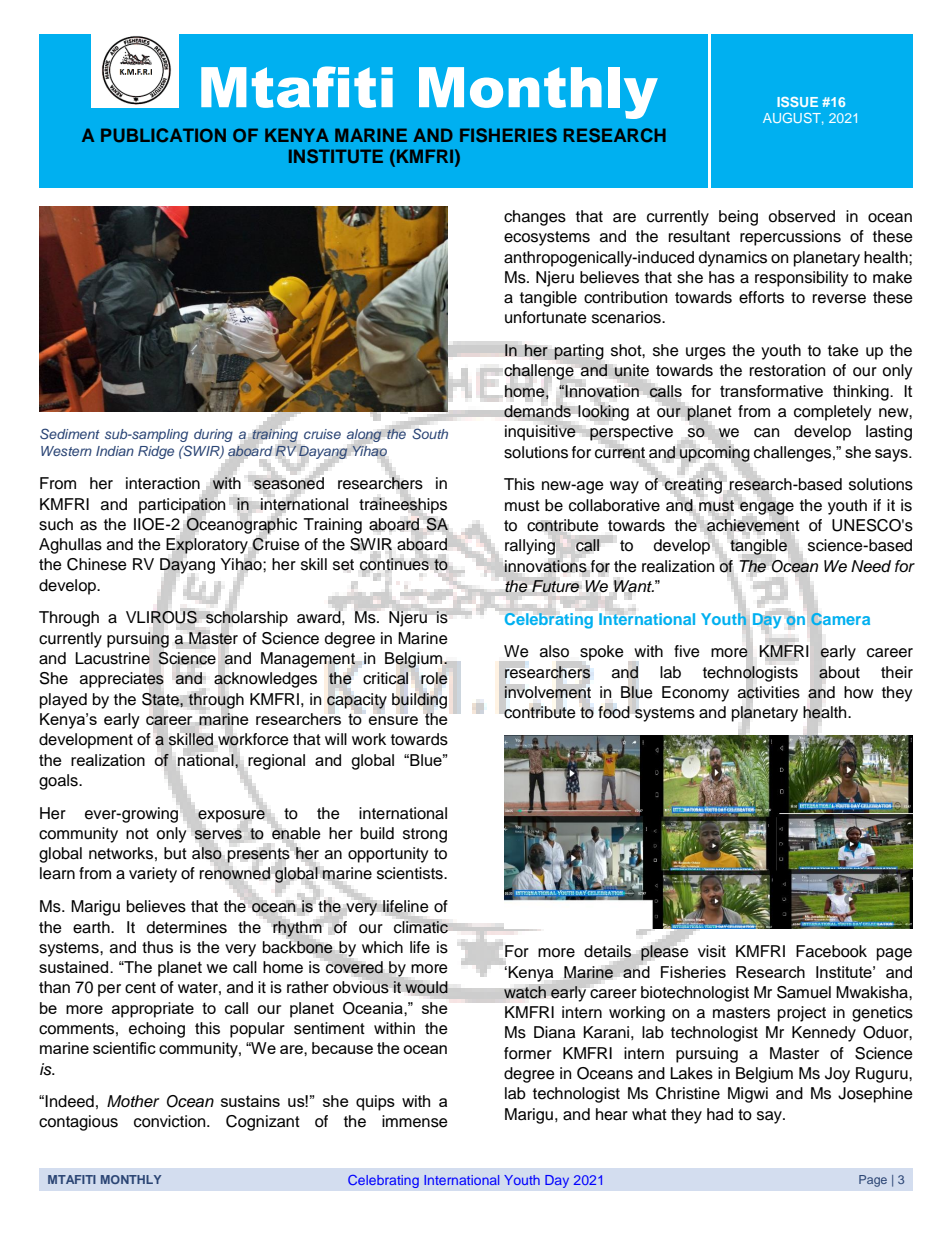 The image size is (952, 1233). What do you see at coordinates (535, 218) in the screenshot?
I see `changes` at bounding box center [535, 218].
